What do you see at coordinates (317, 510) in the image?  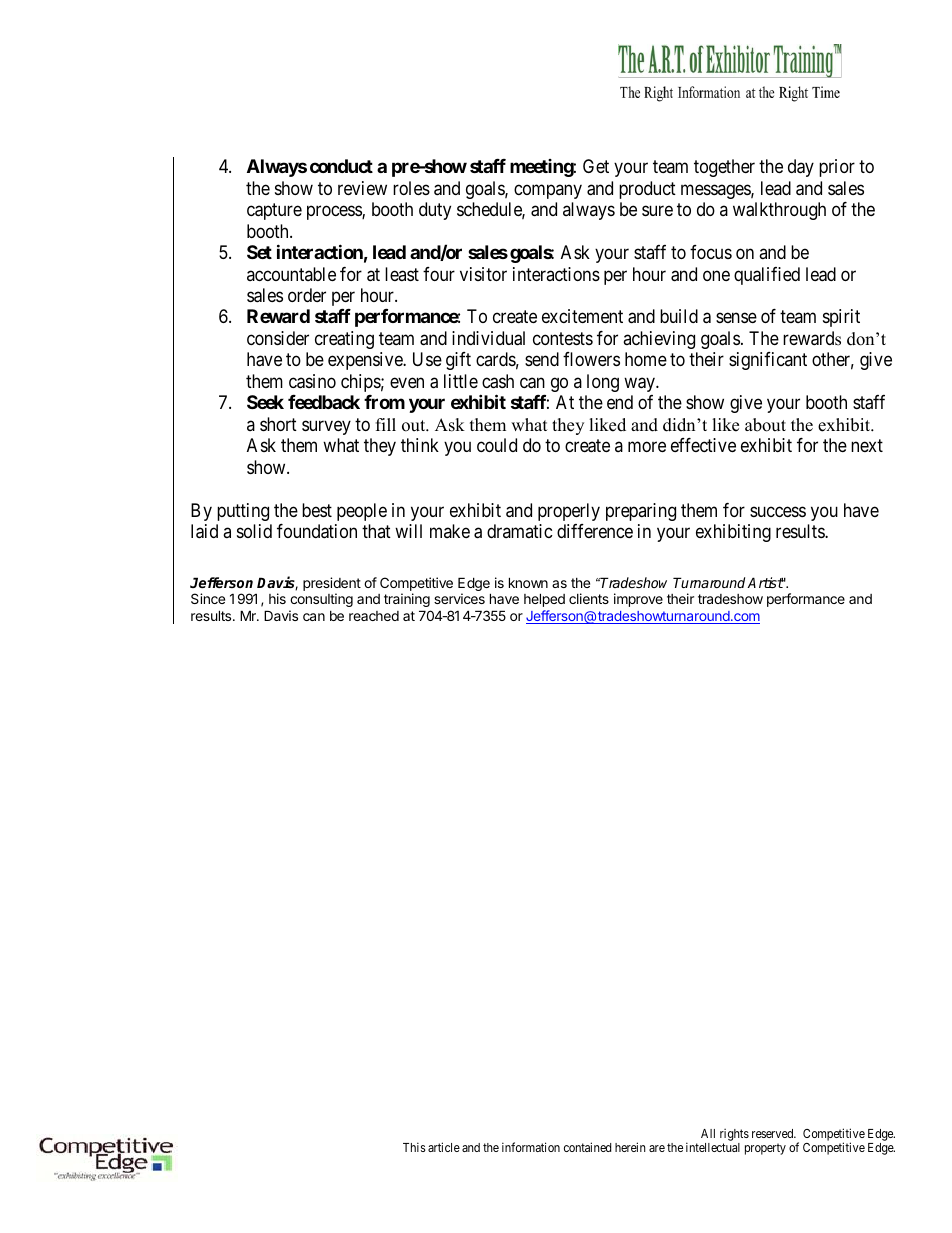 I see `best` at bounding box center [317, 510].
